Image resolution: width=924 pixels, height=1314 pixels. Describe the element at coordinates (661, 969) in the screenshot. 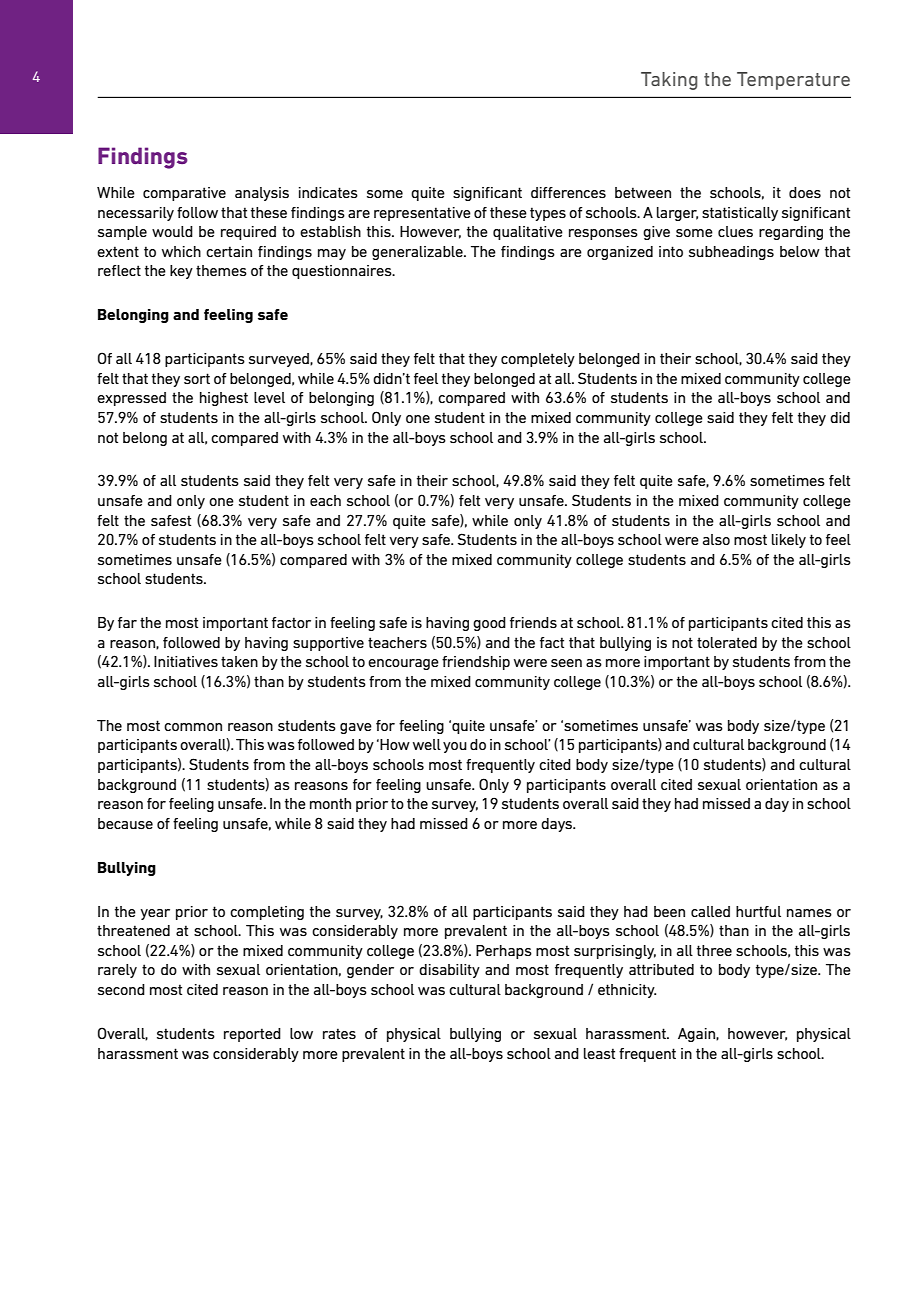

I see `attributed` at that location.
